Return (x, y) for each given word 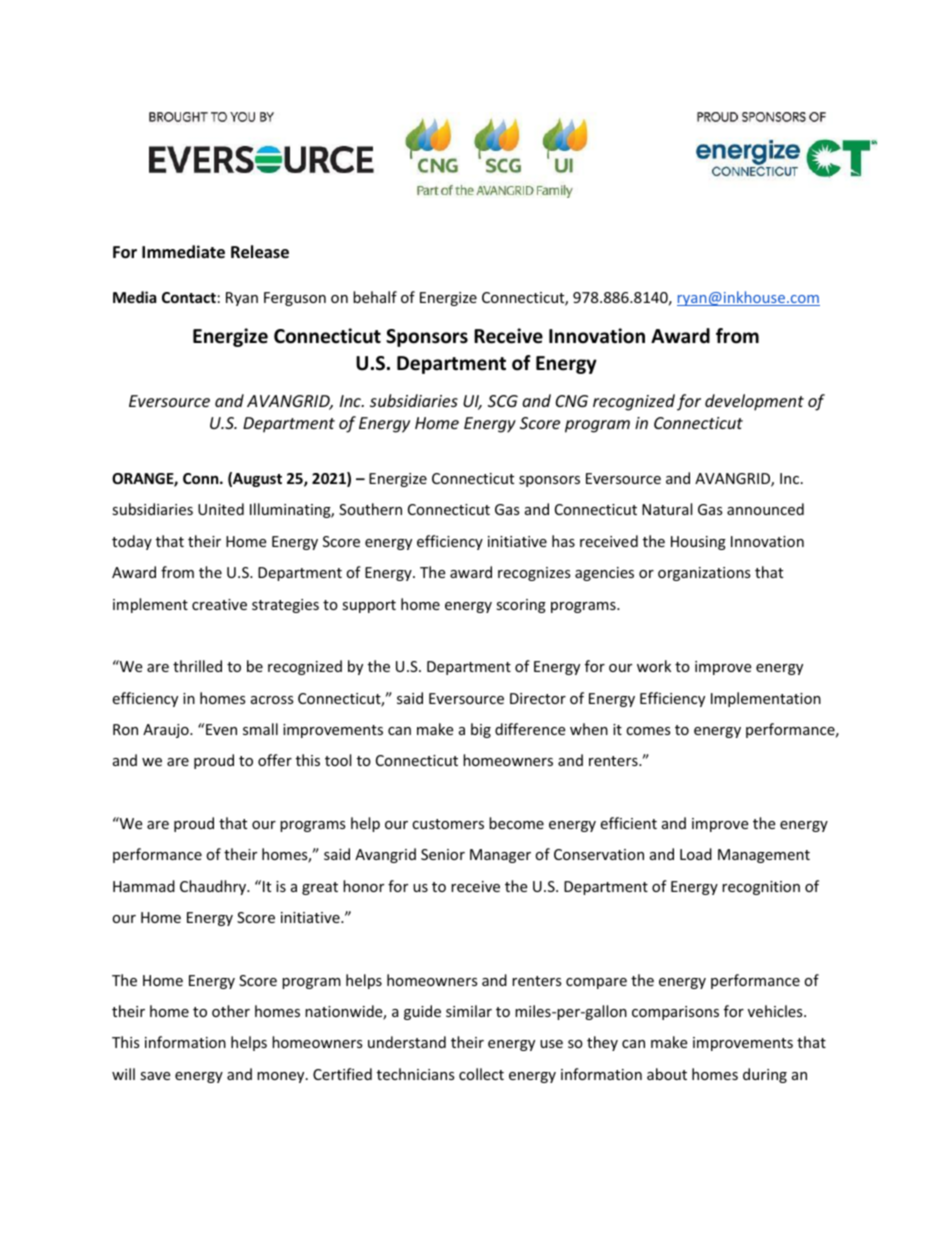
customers (448, 824)
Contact (189, 297)
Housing (698, 543)
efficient (628, 823)
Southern (370, 509)
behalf (375, 297)
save (155, 1076)
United (221, 509)
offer (275, 760)
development (754, 402)
